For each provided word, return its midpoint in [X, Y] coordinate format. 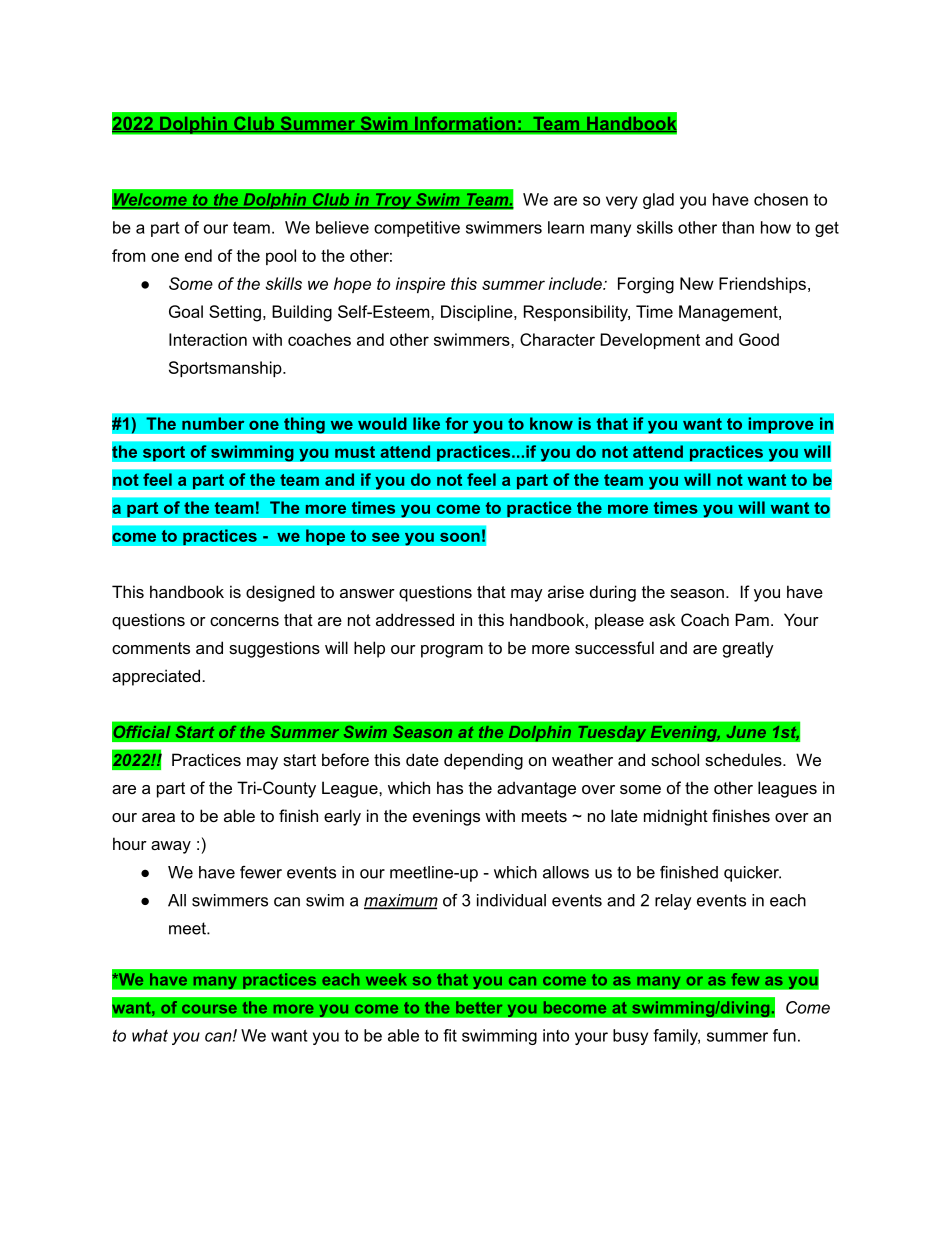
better [479, 1007]
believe [342, 227]
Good [759, 339]
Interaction [208, 339]
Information [464, 124]
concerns [244, 621]
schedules [744, 759]
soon [460, 537]
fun [784, 1035]
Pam [752, 619]
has [450, 787]
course [209, 1009]
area [158, 817]
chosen [781, 199]
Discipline [478, 313]
